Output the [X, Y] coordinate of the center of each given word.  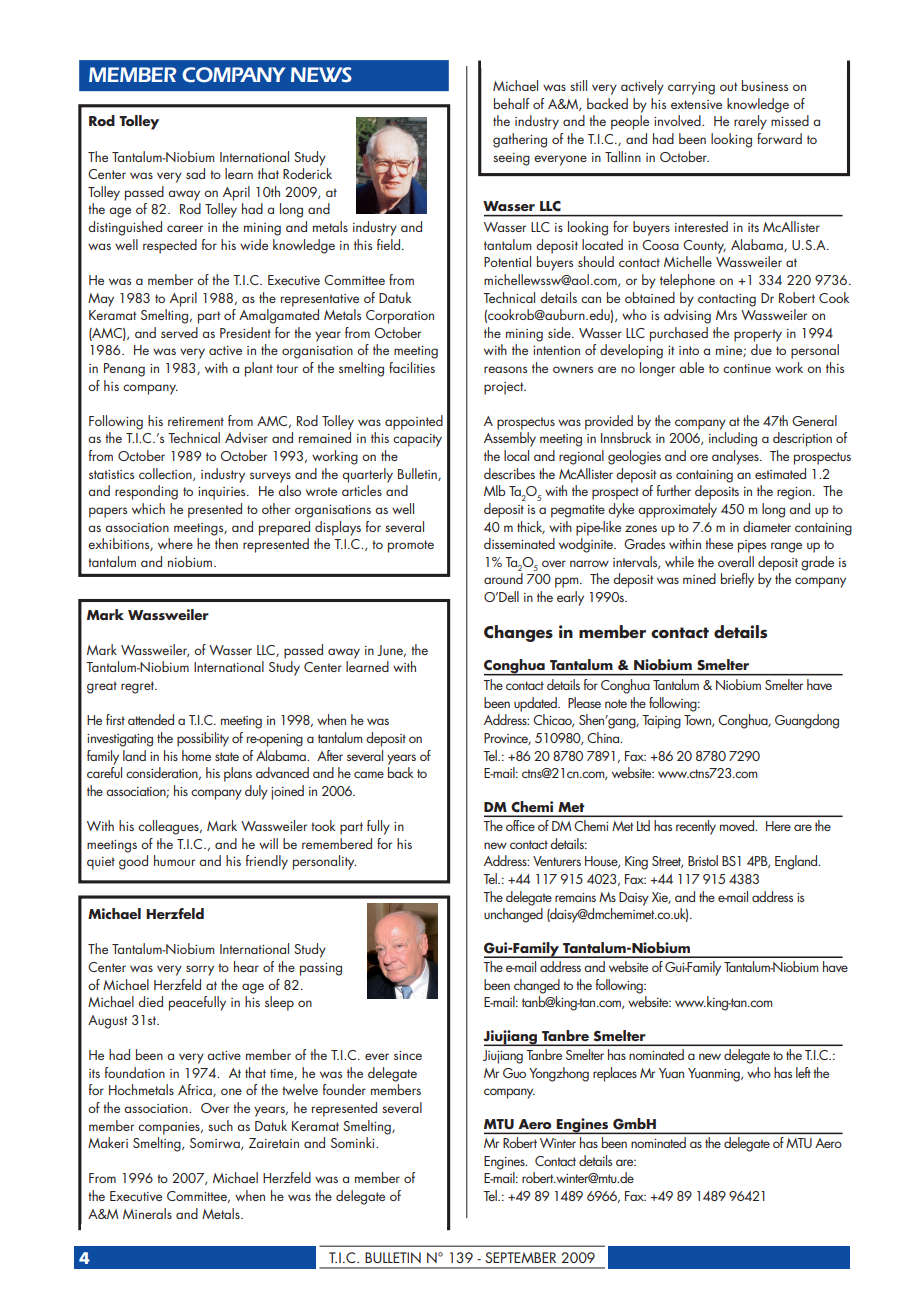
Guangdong [807, 721]
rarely [750, 122]
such [220, 1125]
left [803, 1072]
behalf [511, 103]
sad [195, 173]
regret [139, 687]
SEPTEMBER [520, 1257]
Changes [518, 633]
